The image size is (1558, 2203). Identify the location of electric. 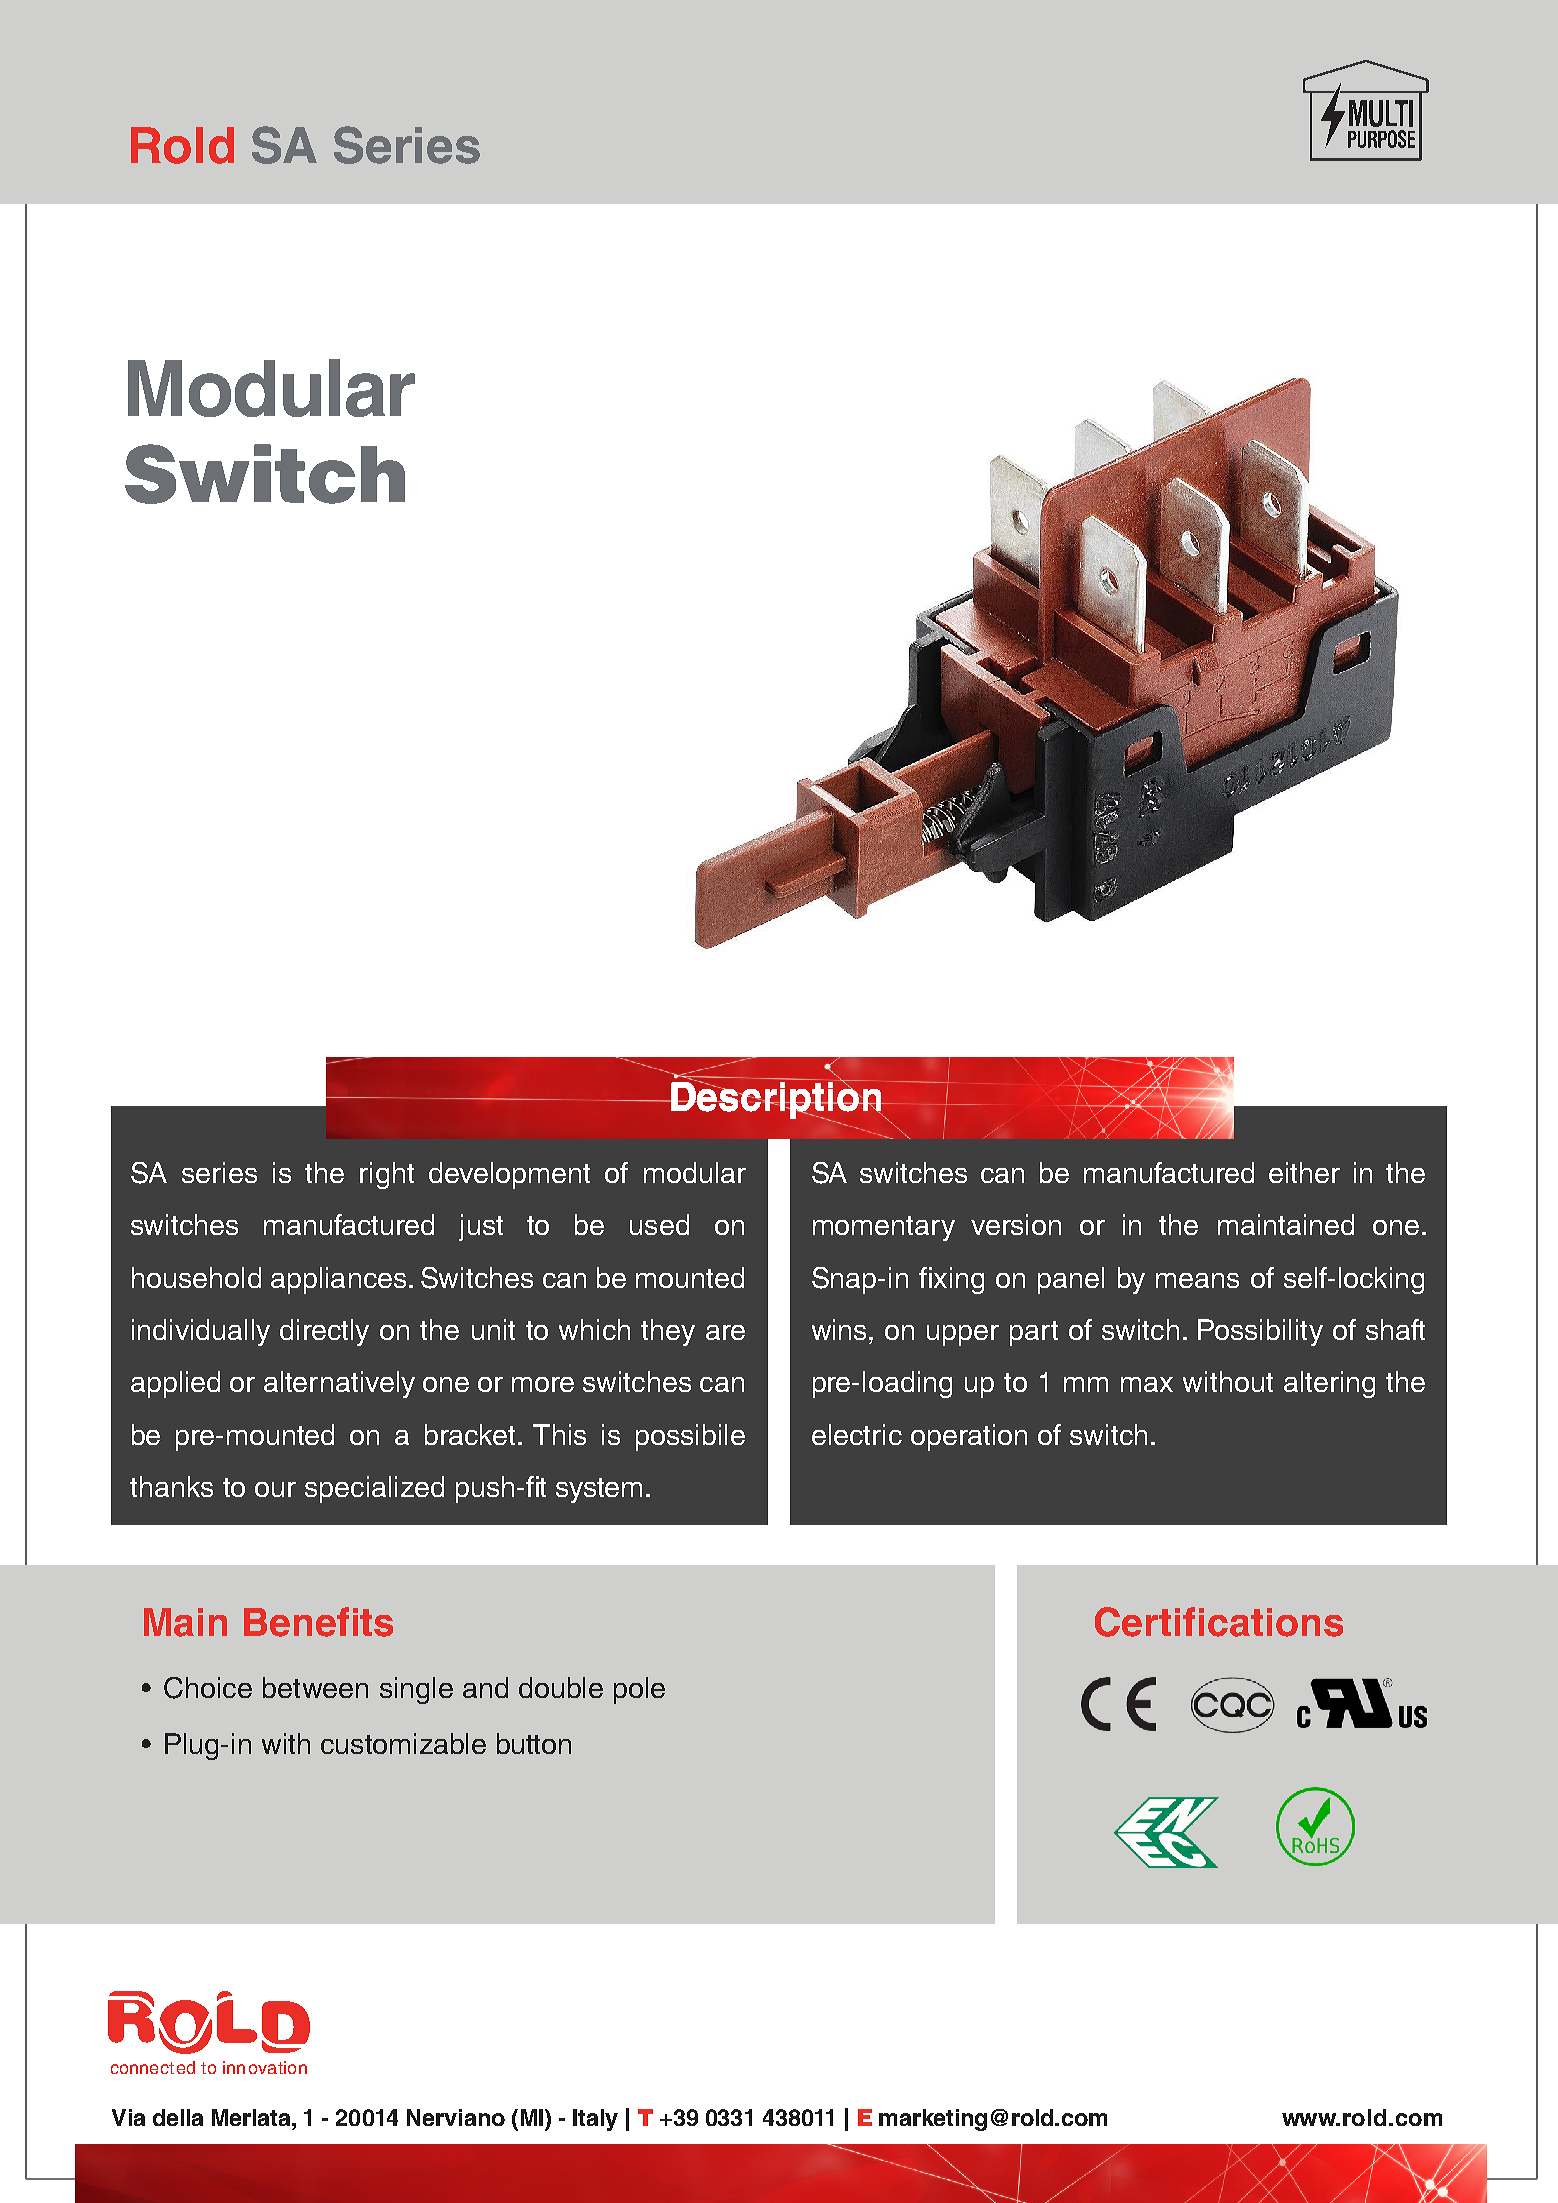
(857, 1434).
